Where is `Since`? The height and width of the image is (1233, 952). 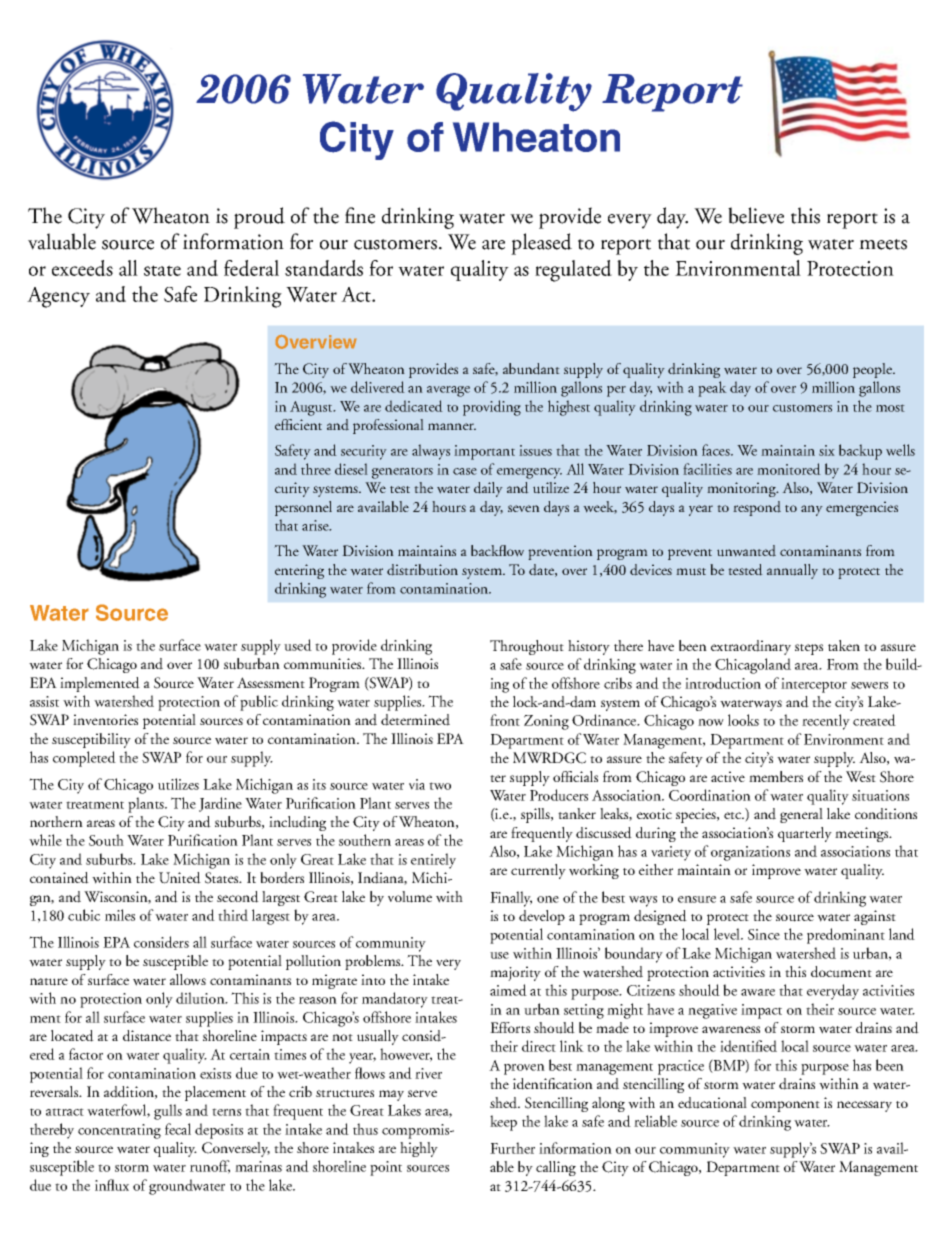
Since is located at coordinates (764, 934).
